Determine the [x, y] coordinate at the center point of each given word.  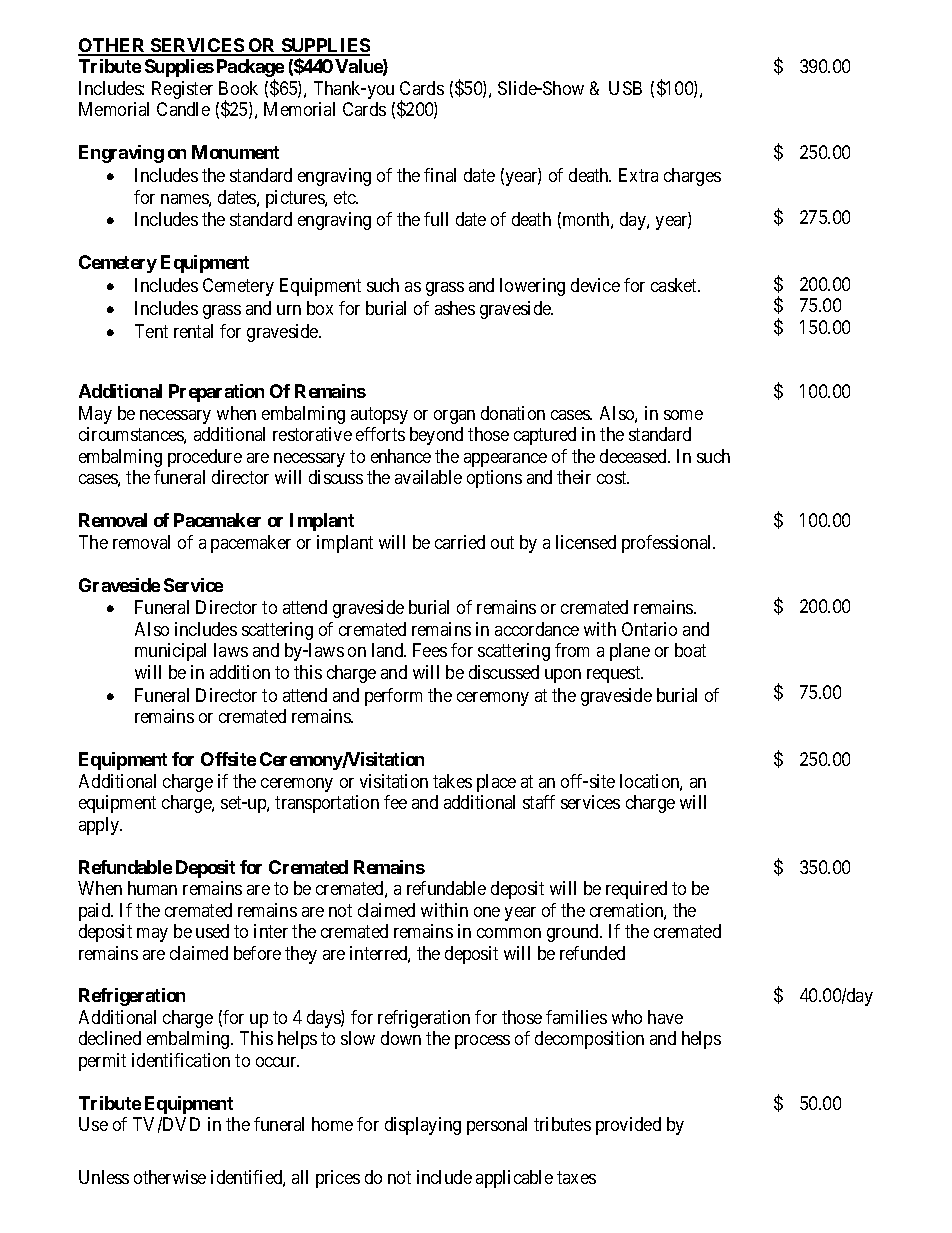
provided [628, 1126]
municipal [170, 652]
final [440, 175]
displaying [423, 1126]
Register [182, 90]
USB [625, 88]
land [389, 650]
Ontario [649, 629]
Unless [104, 1177]
